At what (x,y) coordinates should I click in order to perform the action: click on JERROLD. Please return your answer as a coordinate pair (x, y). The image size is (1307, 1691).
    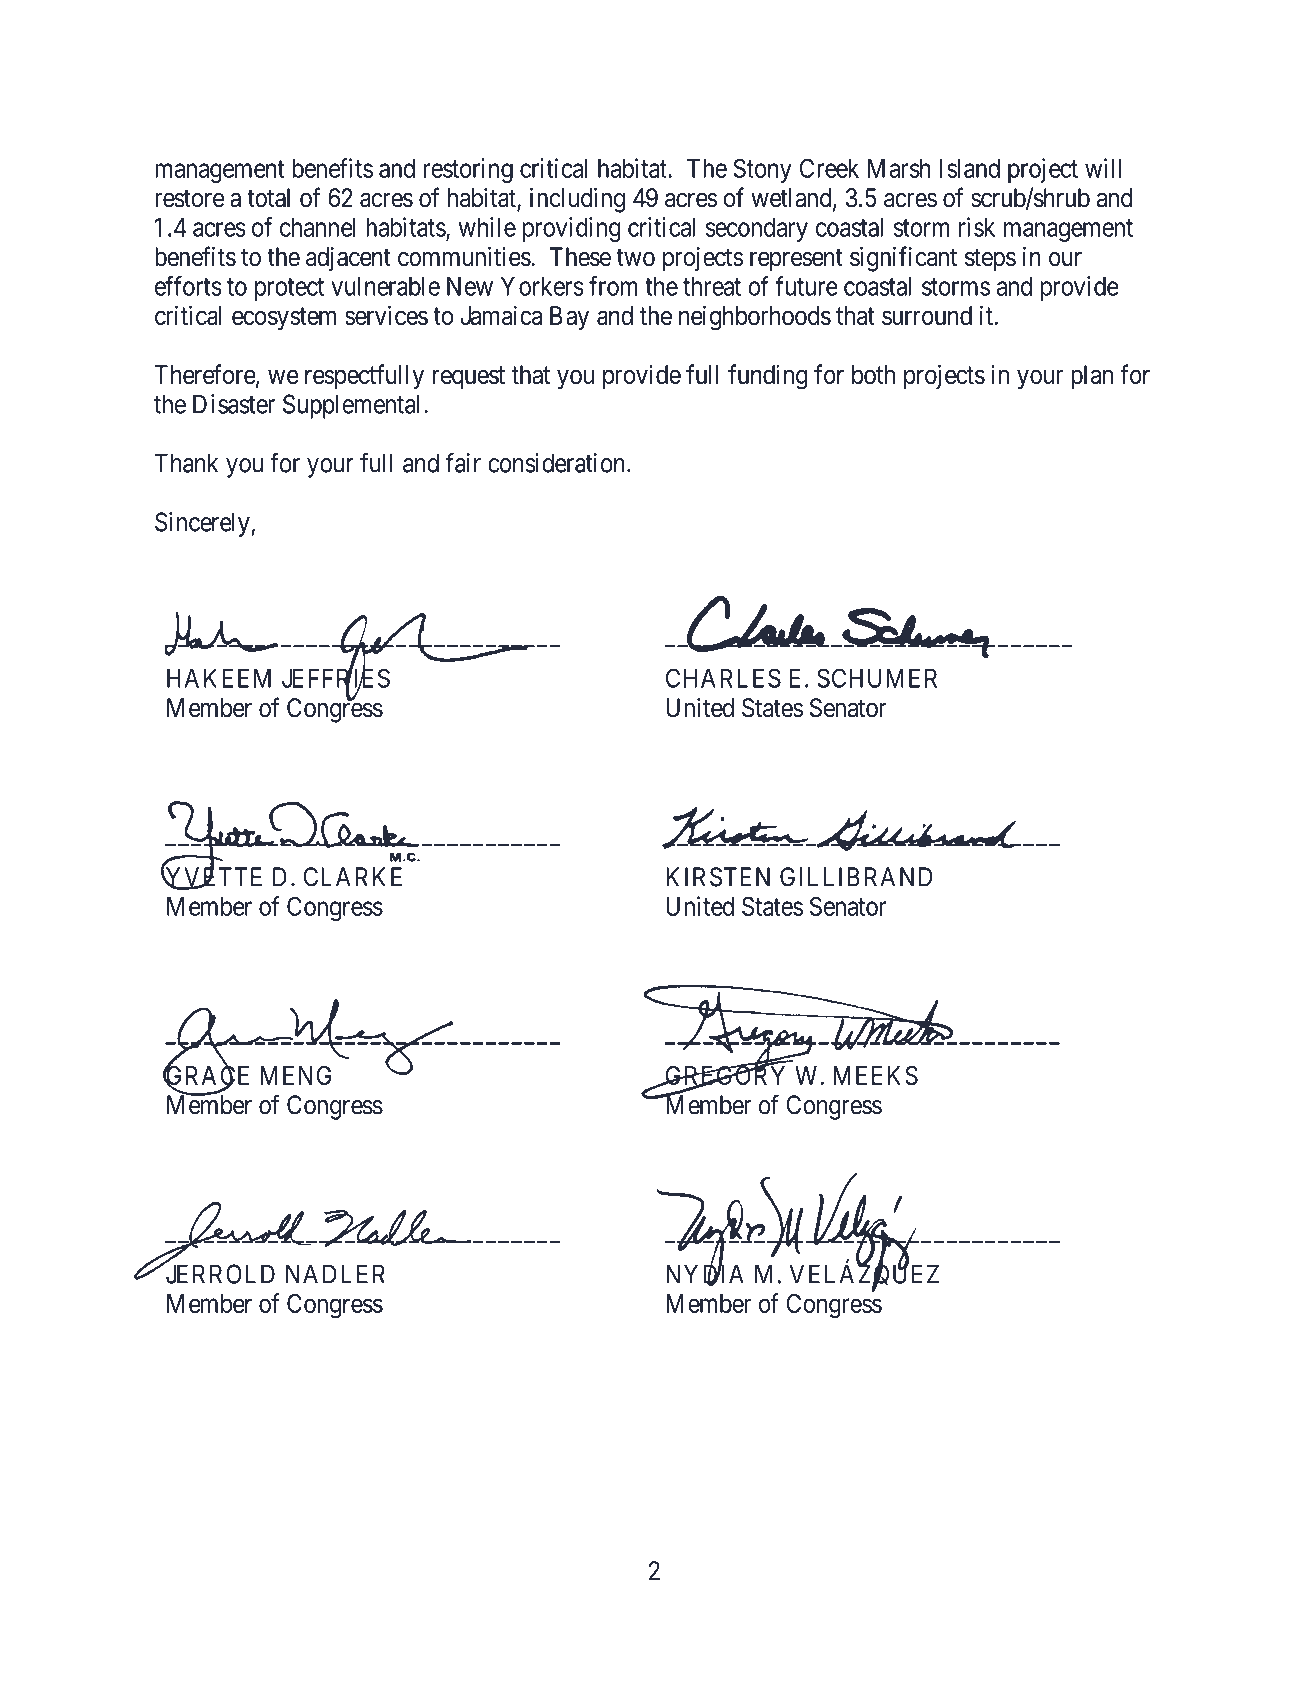
    Looking at the image, I should click on (219, 1274).
